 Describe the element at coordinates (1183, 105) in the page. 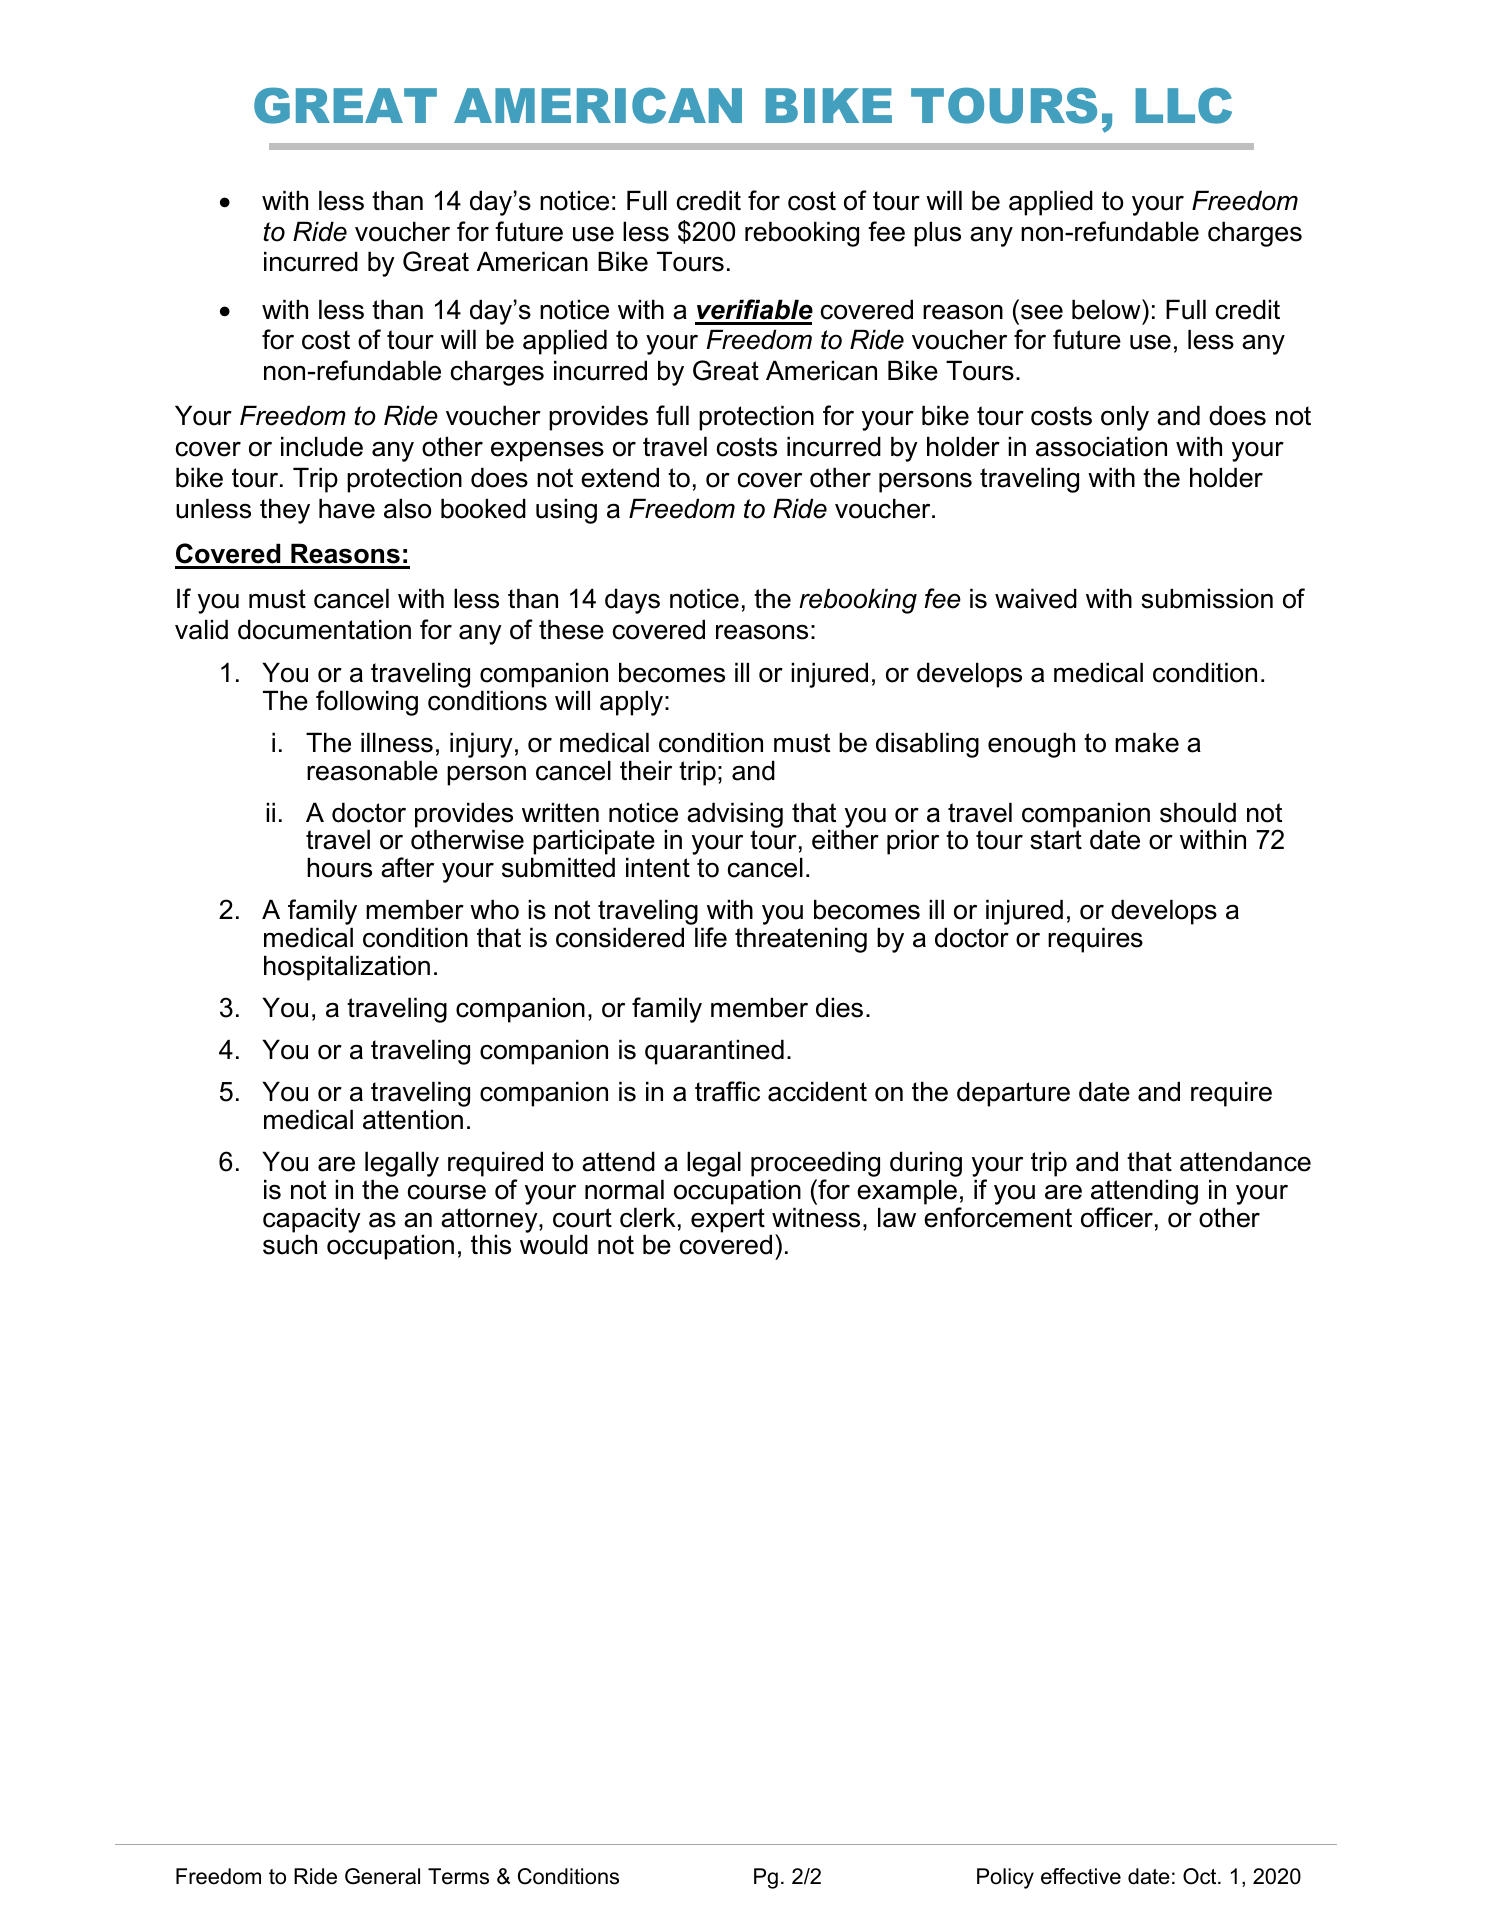

I see `LLC` at that location.
